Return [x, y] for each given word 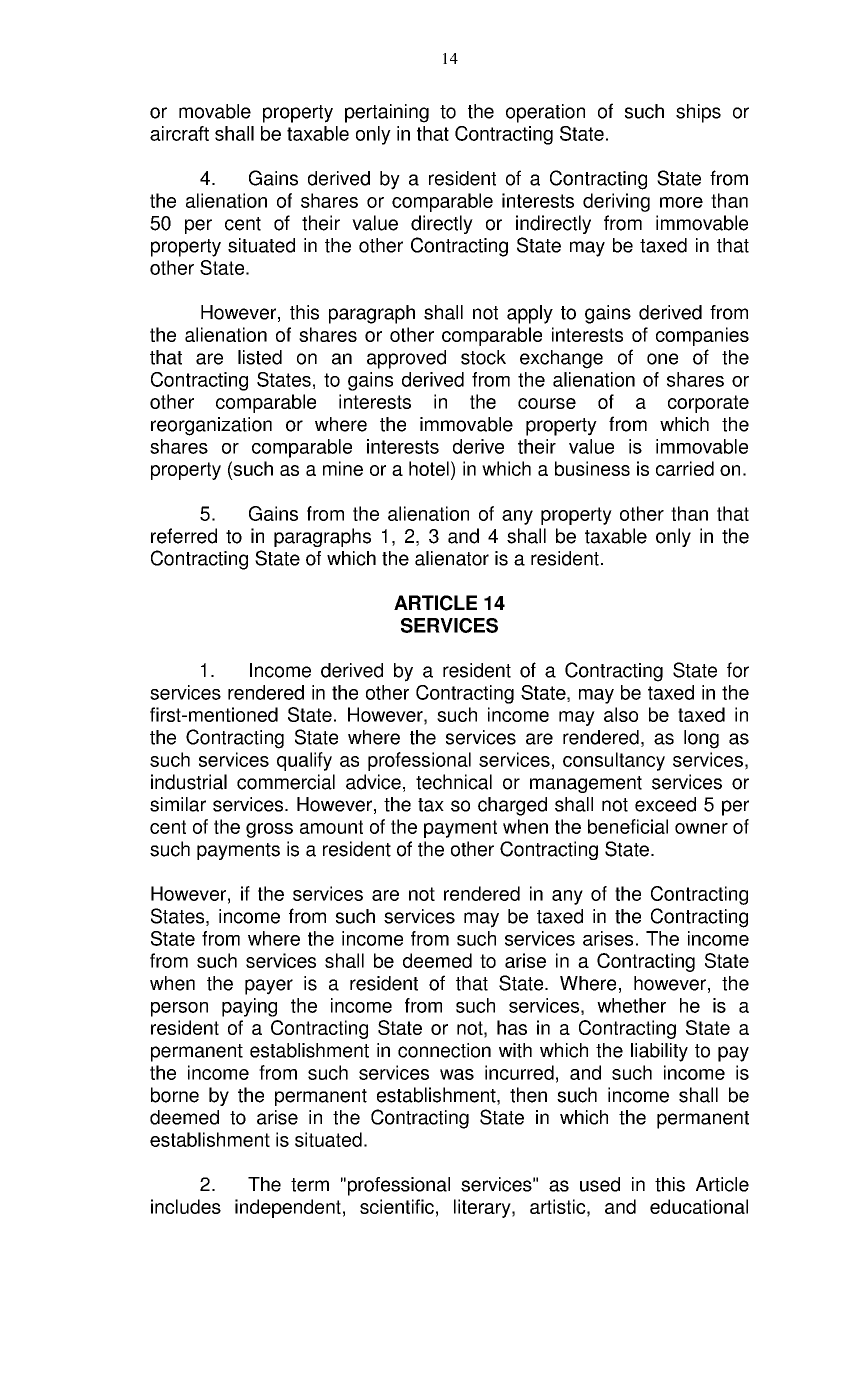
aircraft [179, 133]
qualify [304, 761]
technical [454, 782]
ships [698, 113]
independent [288, 1208]
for [738, 670]
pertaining [387, 113]
